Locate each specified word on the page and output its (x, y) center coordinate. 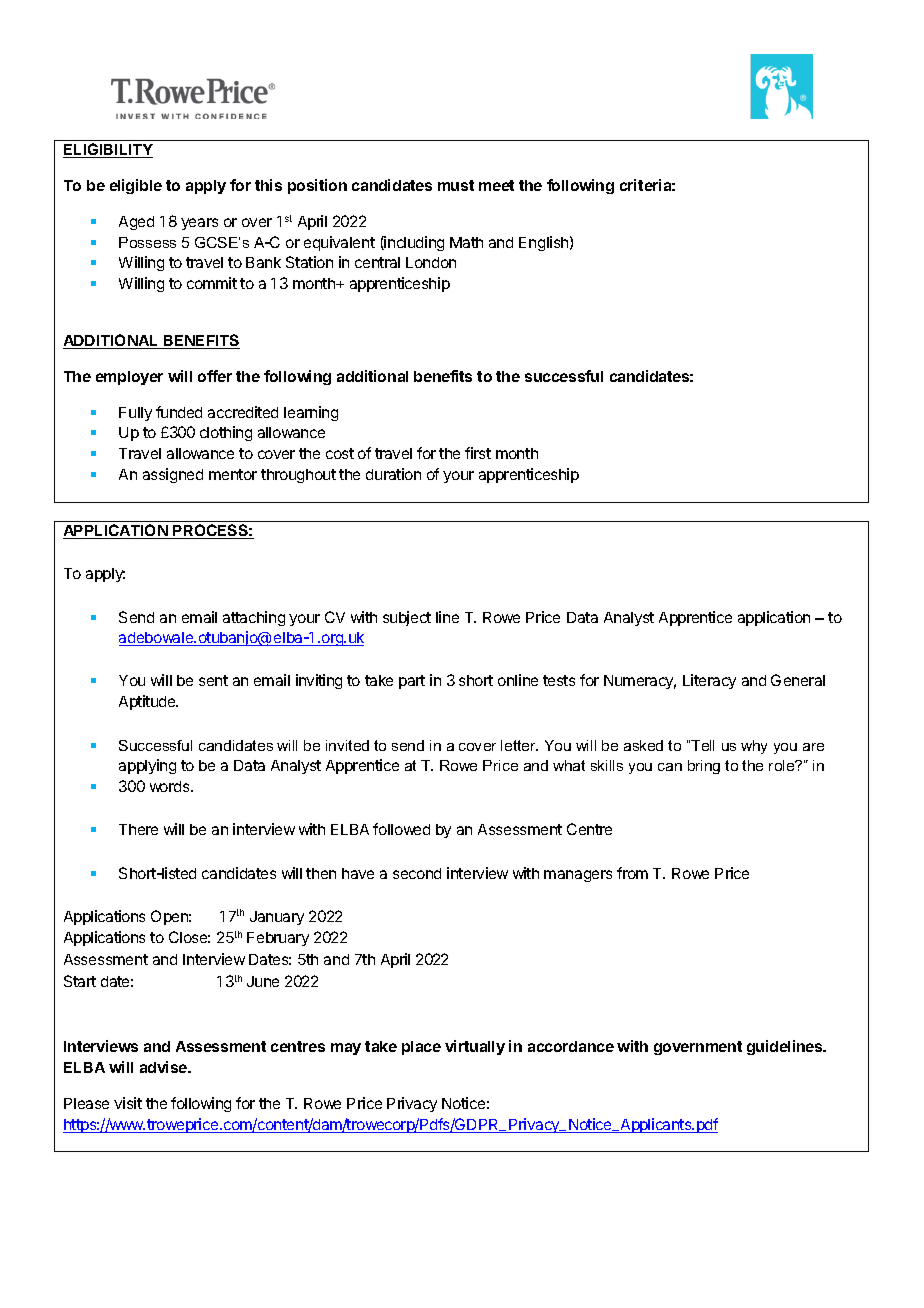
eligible (136, 186)
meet (496, 185)
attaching (254, 618)
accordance (571, 1046)
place (421, 1048)
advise (165, 1067)
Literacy (709, 681)
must (456, 185)
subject (407, 618)
